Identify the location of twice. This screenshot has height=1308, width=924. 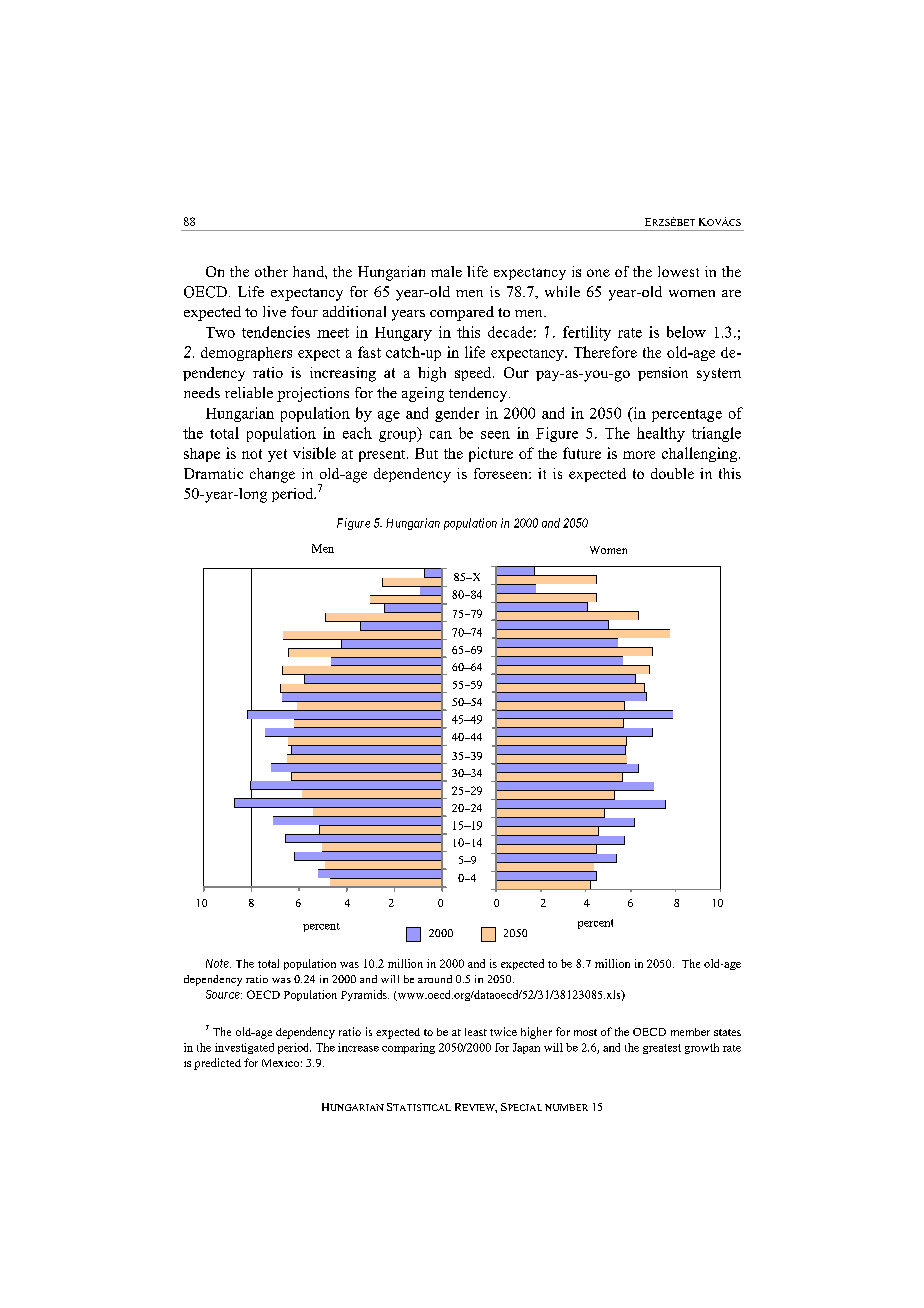
(503, 1031).
